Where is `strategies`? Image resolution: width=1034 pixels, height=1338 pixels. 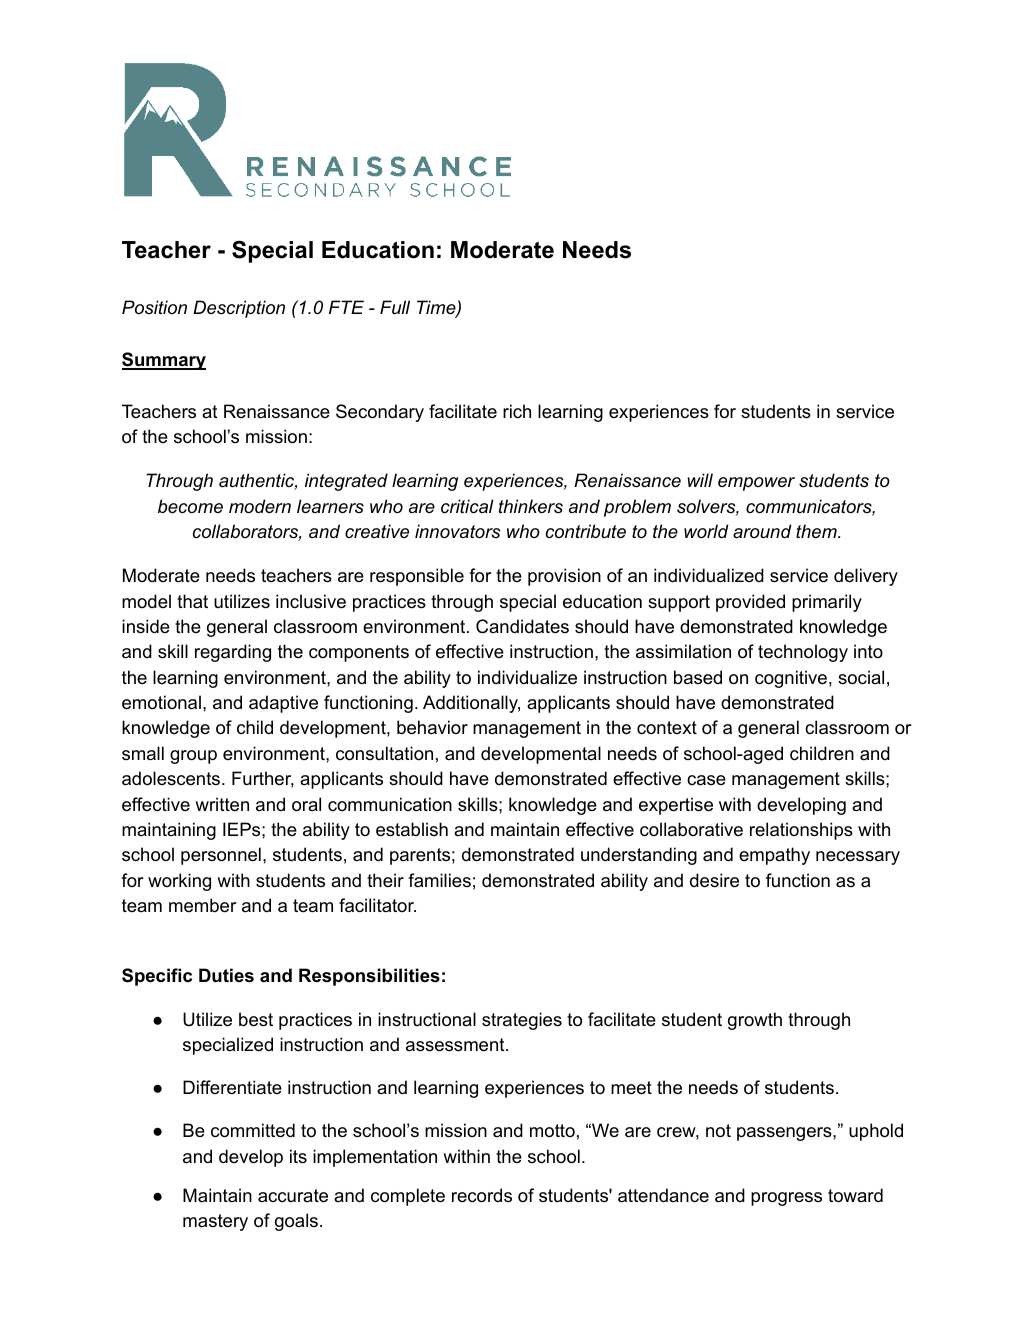
strategies is located at coordinates (522, 1021).
